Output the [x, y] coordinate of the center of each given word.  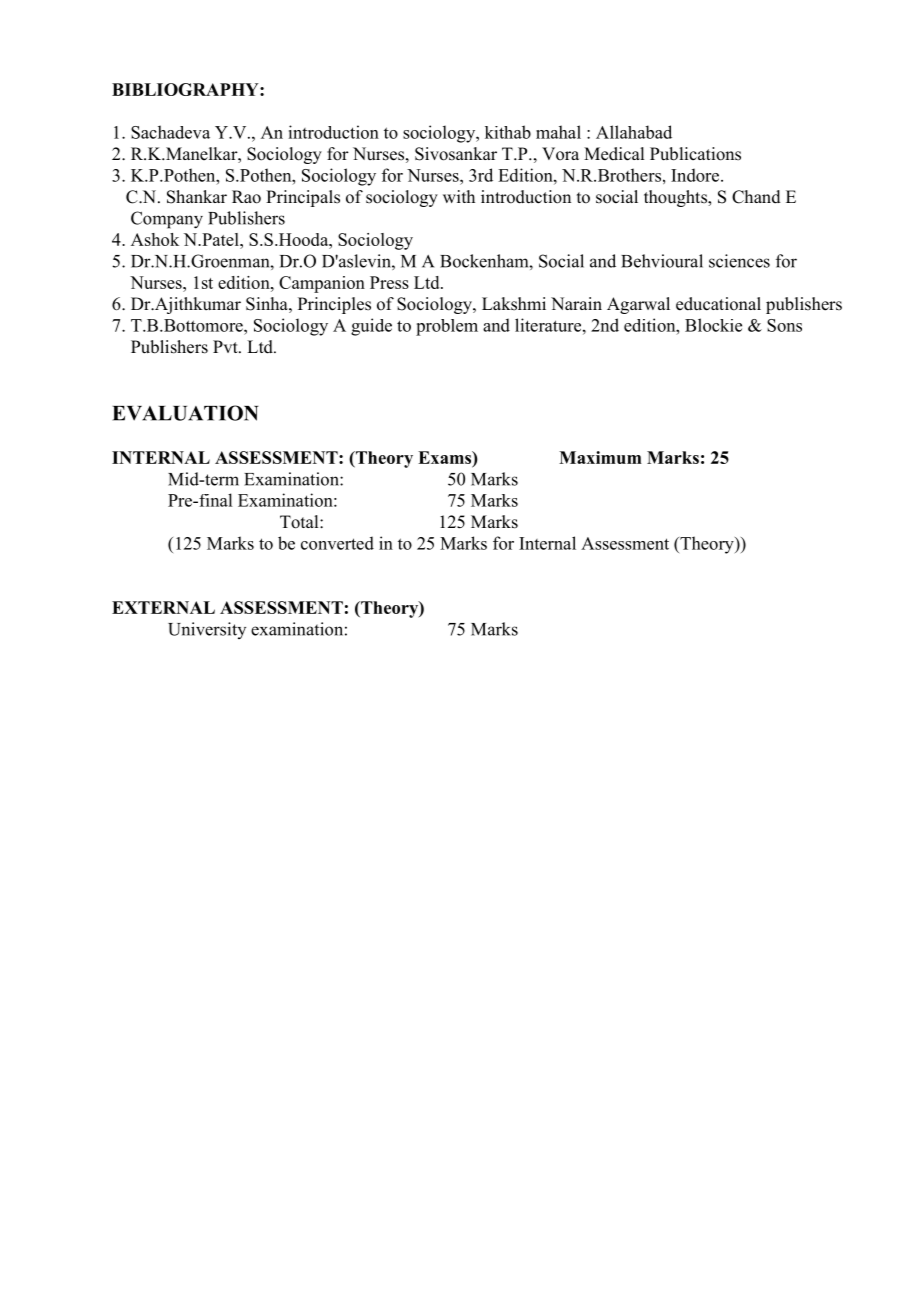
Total [300, 522]
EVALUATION [185, 413]
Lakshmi [514, 304]
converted [337, 543]
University [207, 630]
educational [718, 304]
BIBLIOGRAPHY [186, 89]
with [459, 196]
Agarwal [638, 305]
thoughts [676, 198]
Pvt [226, 346]
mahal [558, 132]
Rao [246, 197]
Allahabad [634, 132]
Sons [784, 325]
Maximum [600, 457]
